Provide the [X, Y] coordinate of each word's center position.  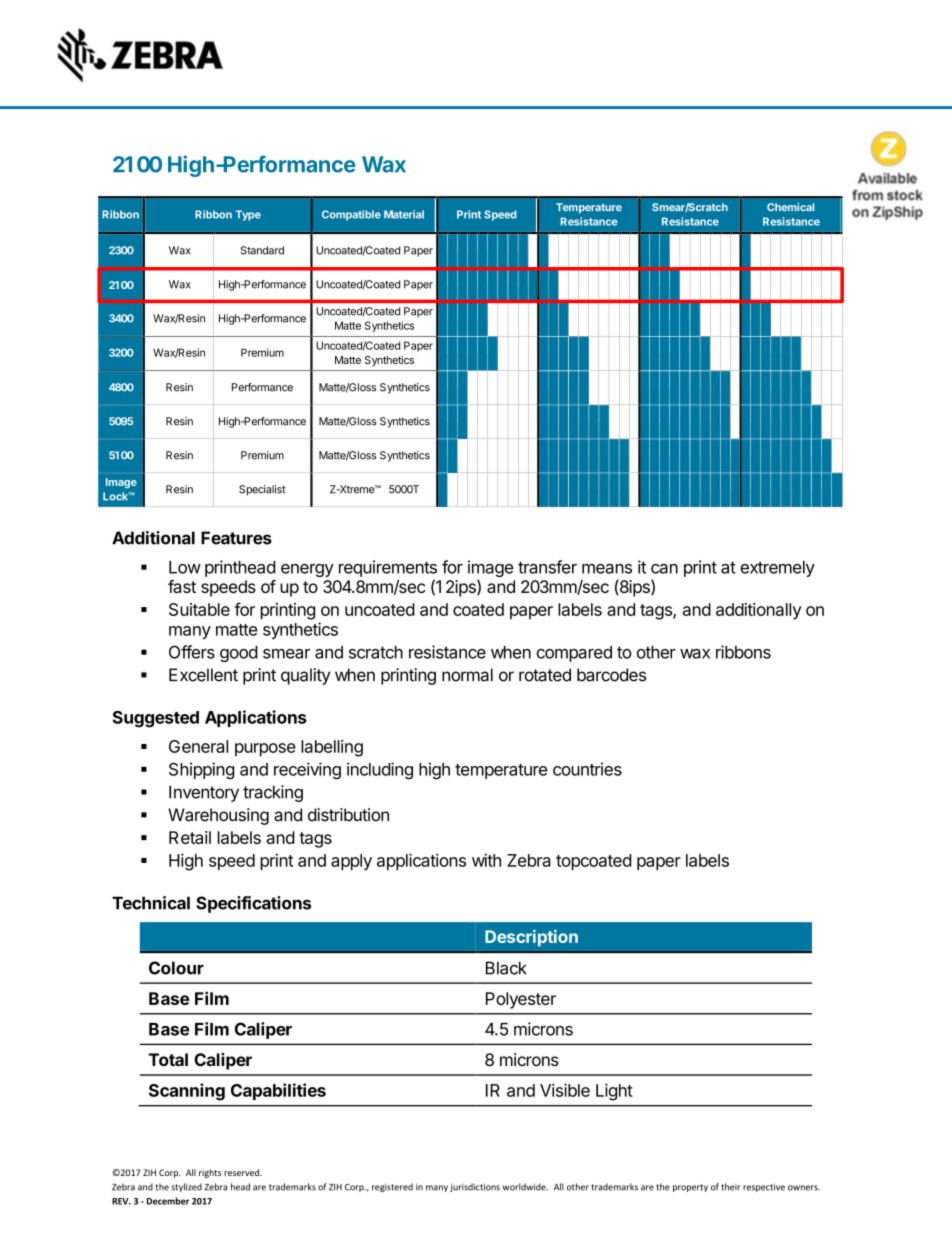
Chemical [790, 207]
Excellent [203, 675]
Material [404, 214]
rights [210, 1173]
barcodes [611, 675]
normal [467, 675]
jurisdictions [475, 1187]
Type [248, 215]
